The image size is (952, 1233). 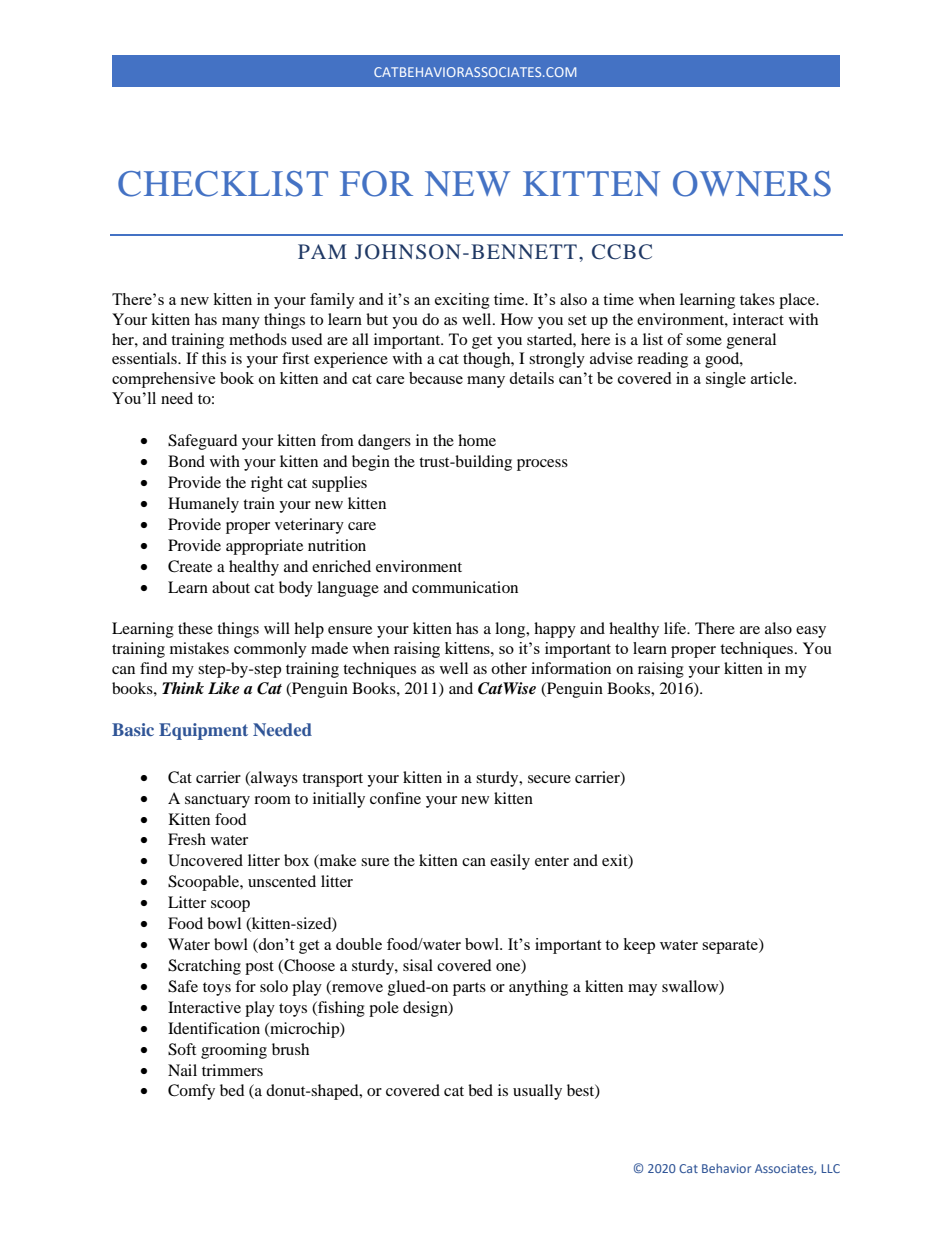 What do you see at coordinates (191, 1092) in the page?
I see `Comfy` at bounding box center [191, 1092].
